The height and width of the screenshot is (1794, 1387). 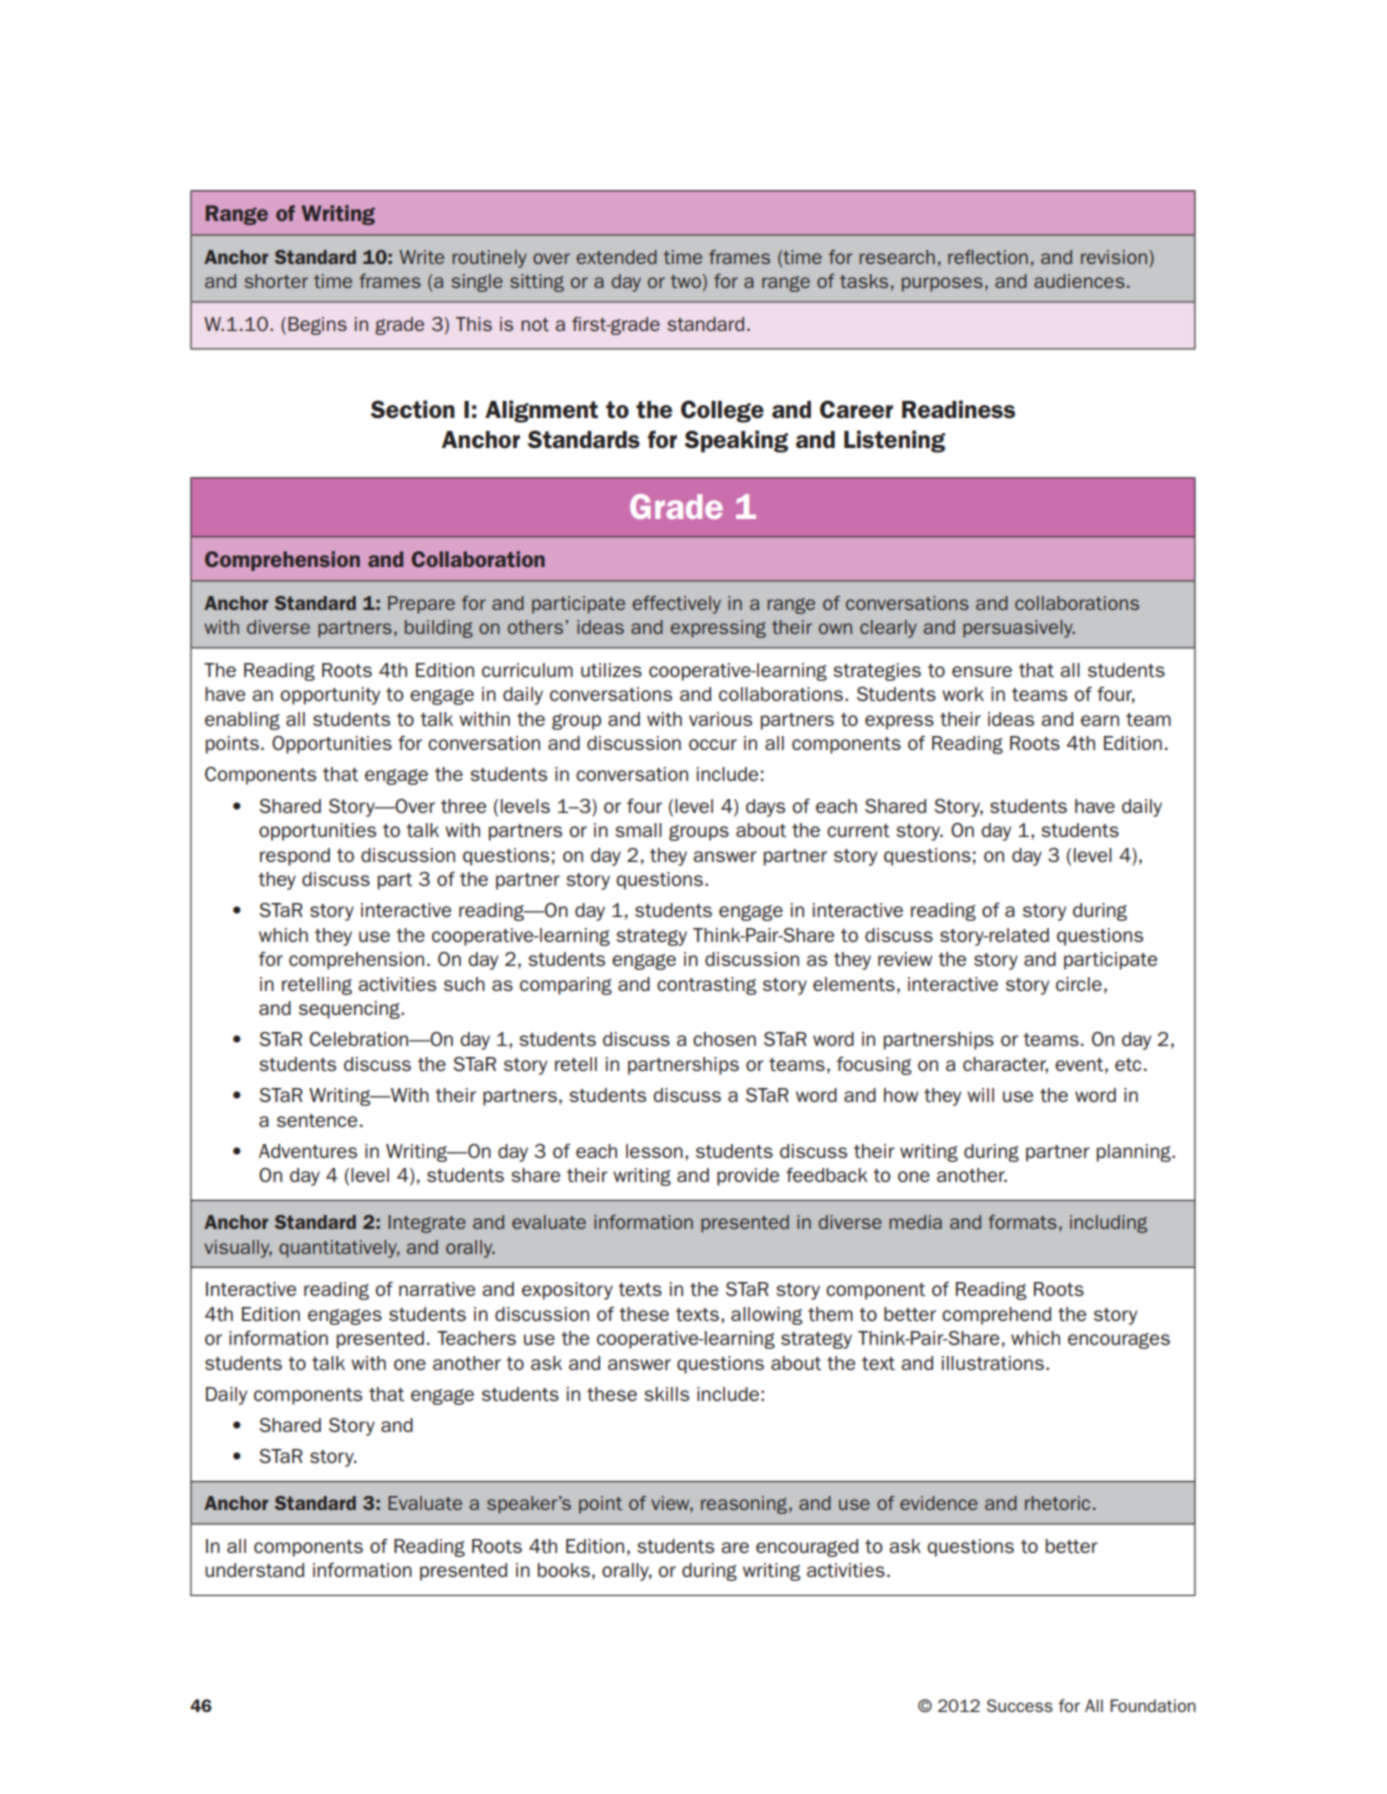 I want to click on circle, so click(x=1079, y=984).
